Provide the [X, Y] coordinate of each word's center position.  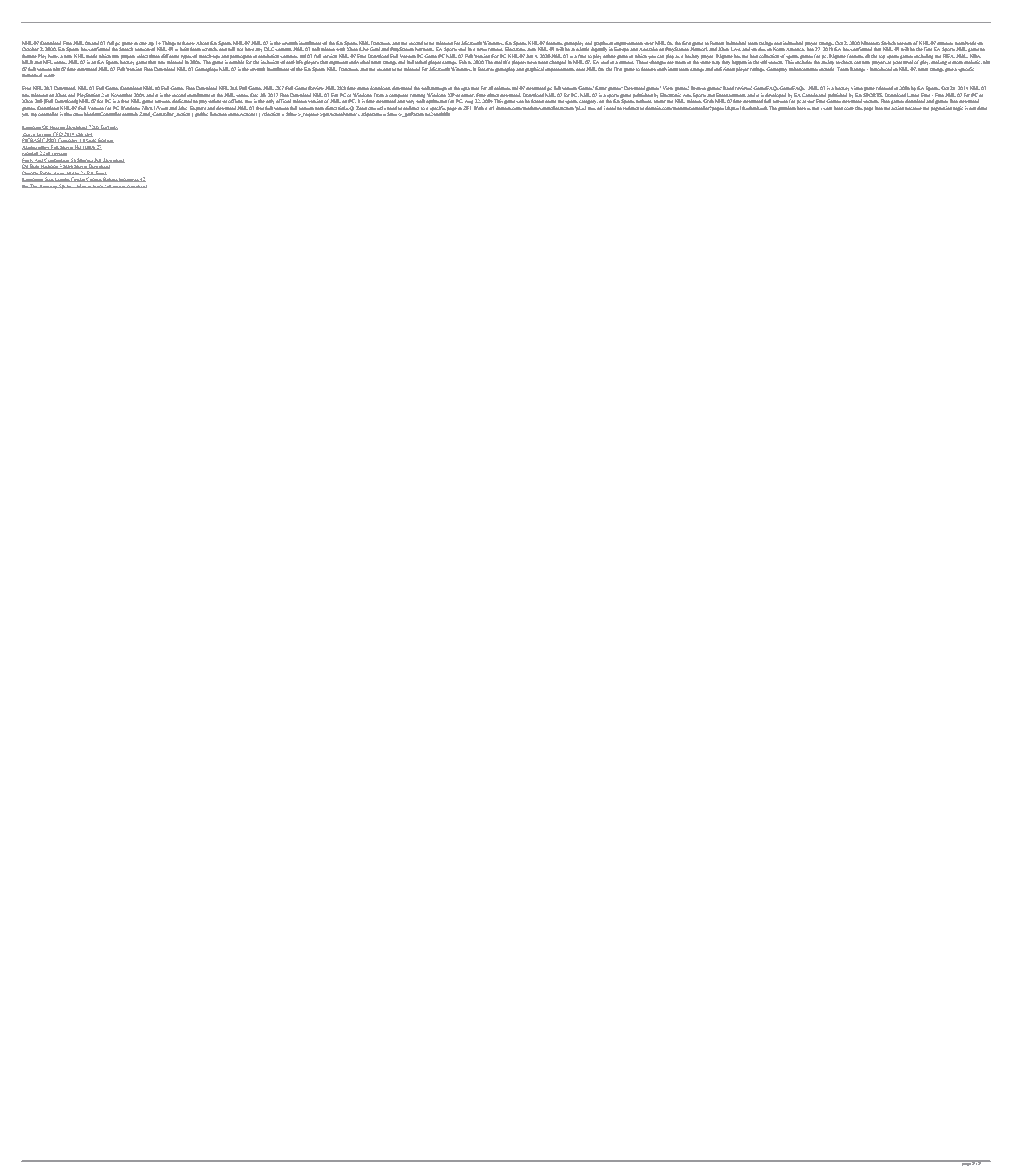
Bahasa [110, 179]
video [857, 88]
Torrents [108, 127]
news [482, 49]
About [202, 43]
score [49, 75]
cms [372, 108]
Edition [105, 140]
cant [827, 108]
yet [25, 115]
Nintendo [870, 43]
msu [475, 88]
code [849, 108]
